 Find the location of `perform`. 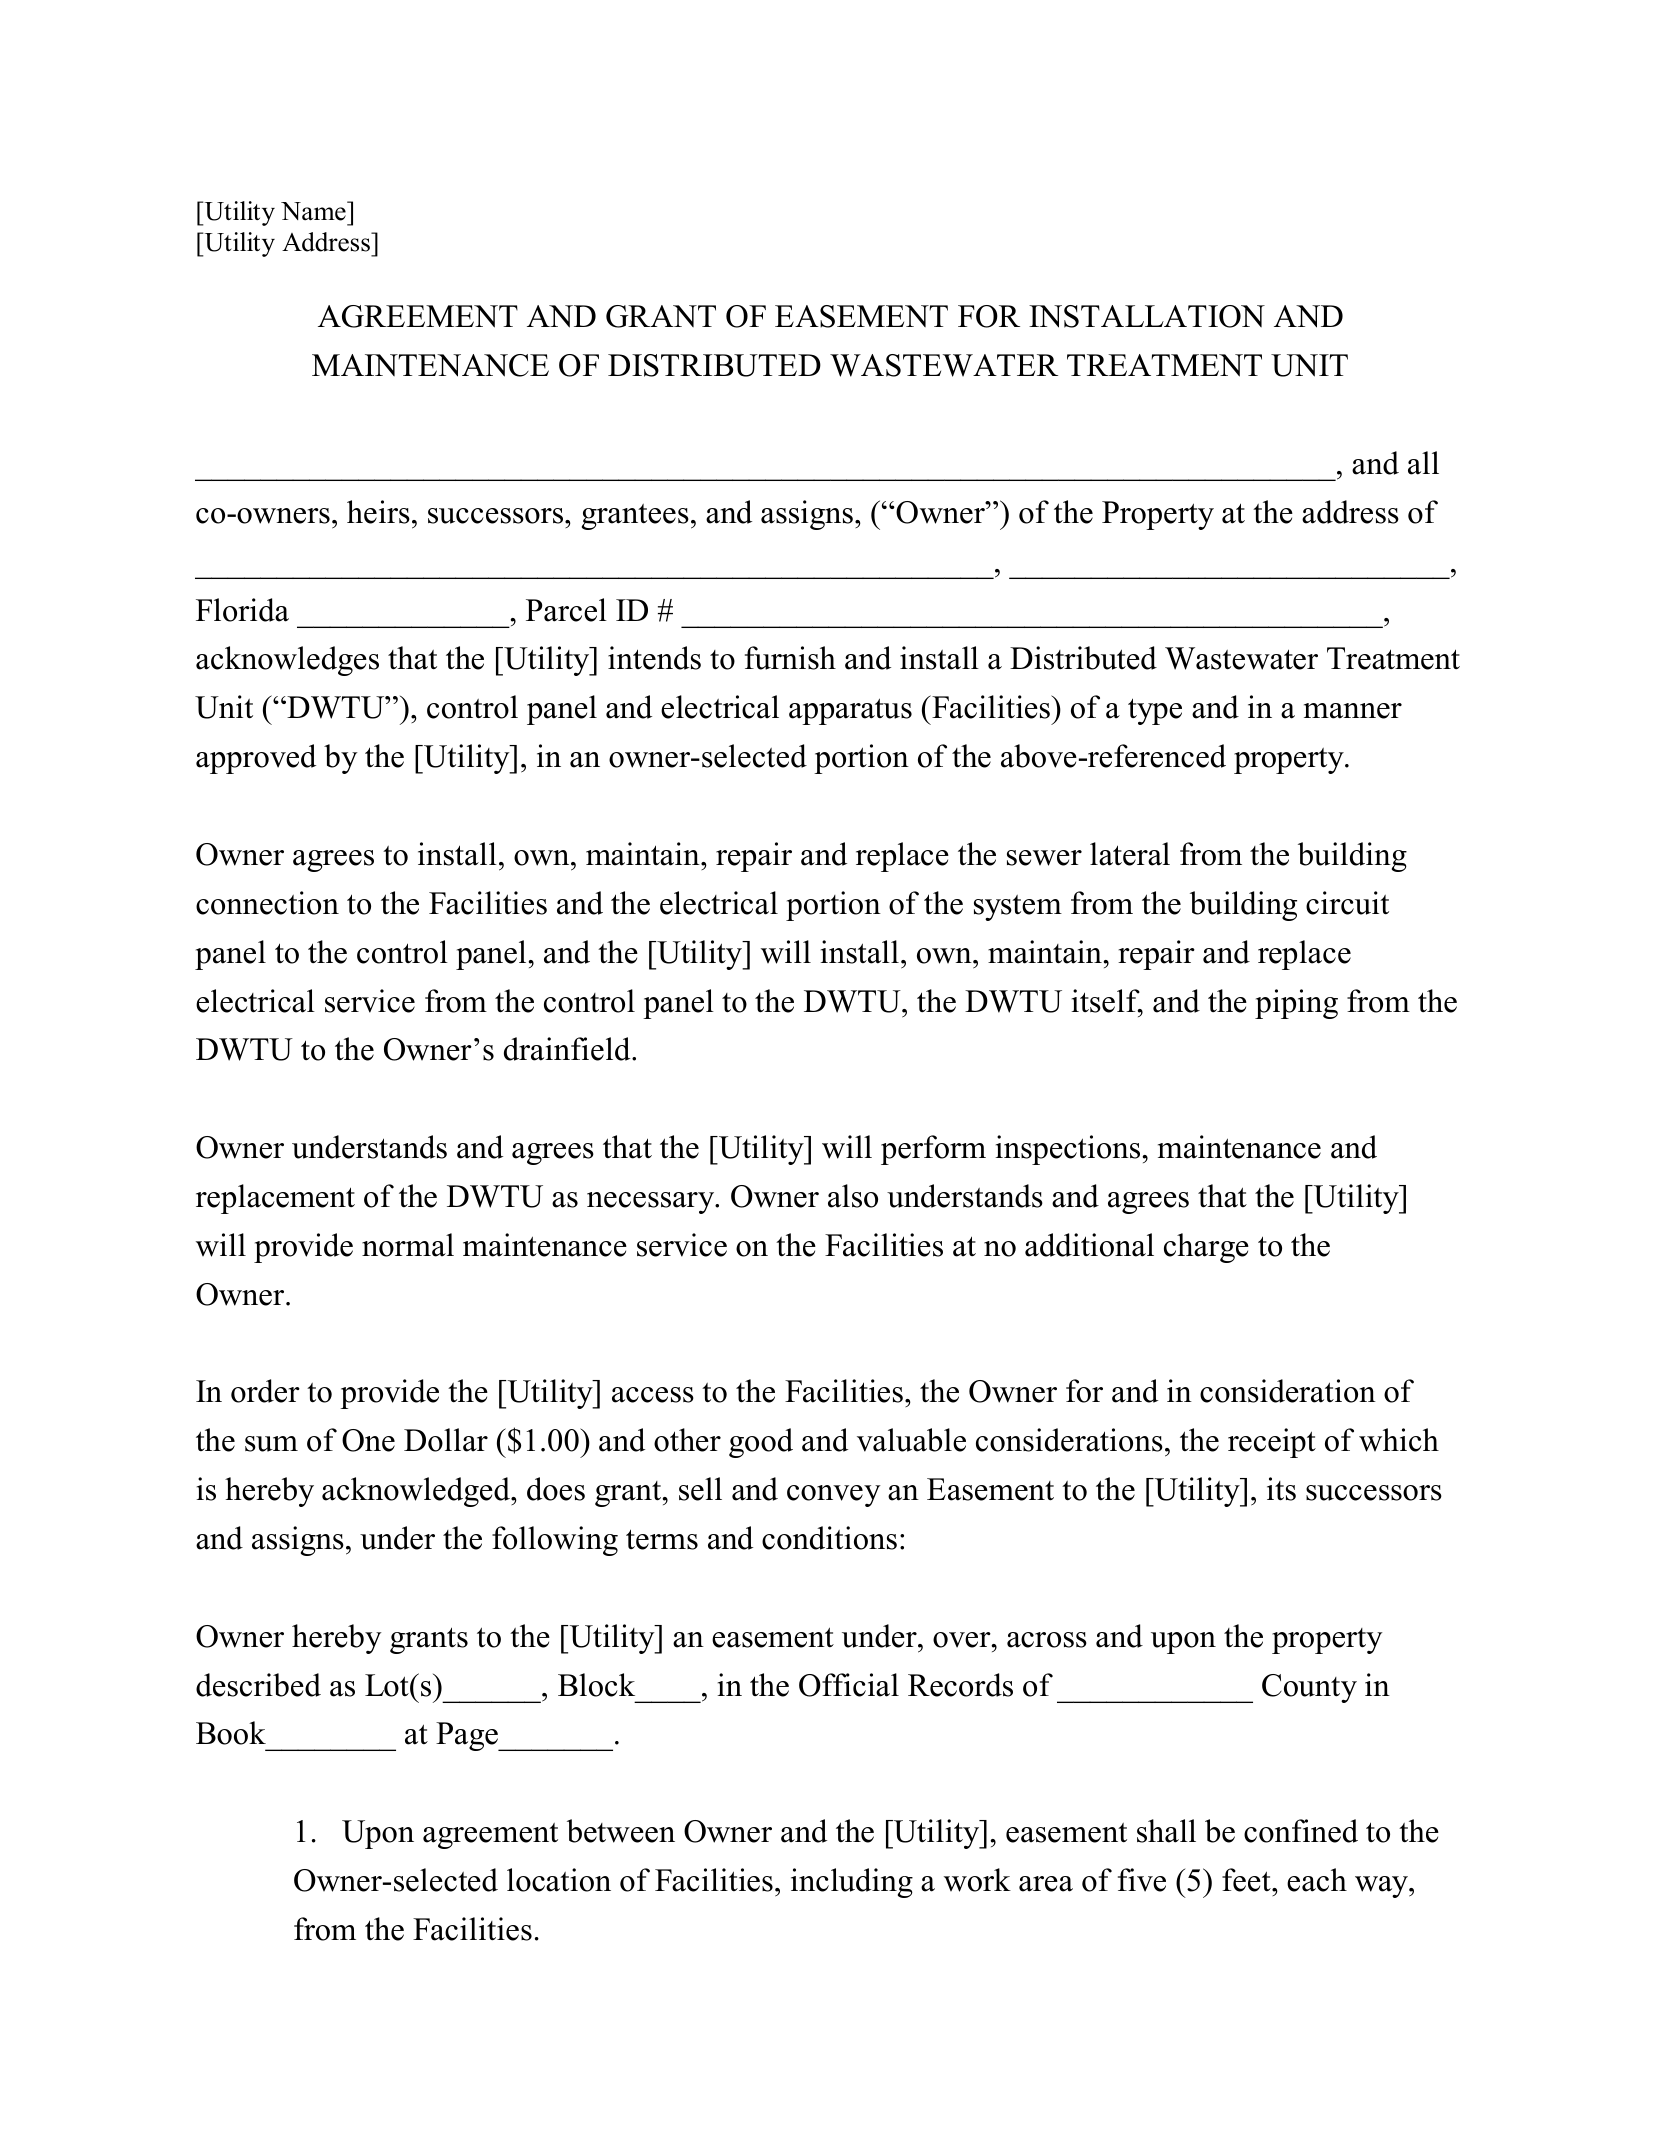

perform is located at coordinates (933, 1150).
